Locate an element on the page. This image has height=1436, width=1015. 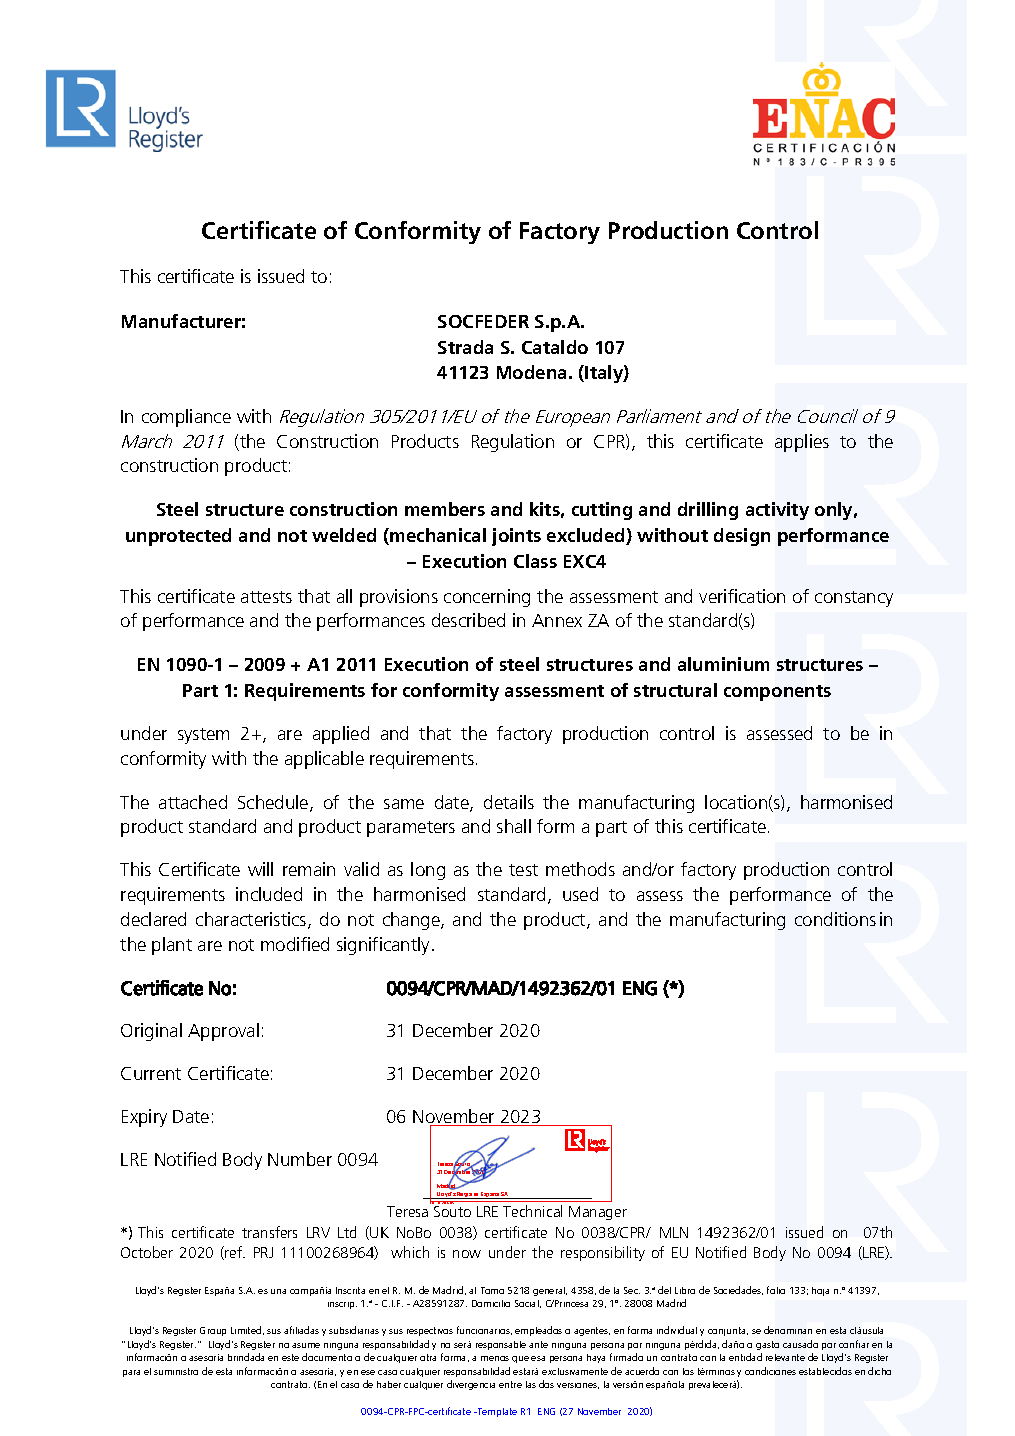
responsable is located at coordinates (501, 1345).
